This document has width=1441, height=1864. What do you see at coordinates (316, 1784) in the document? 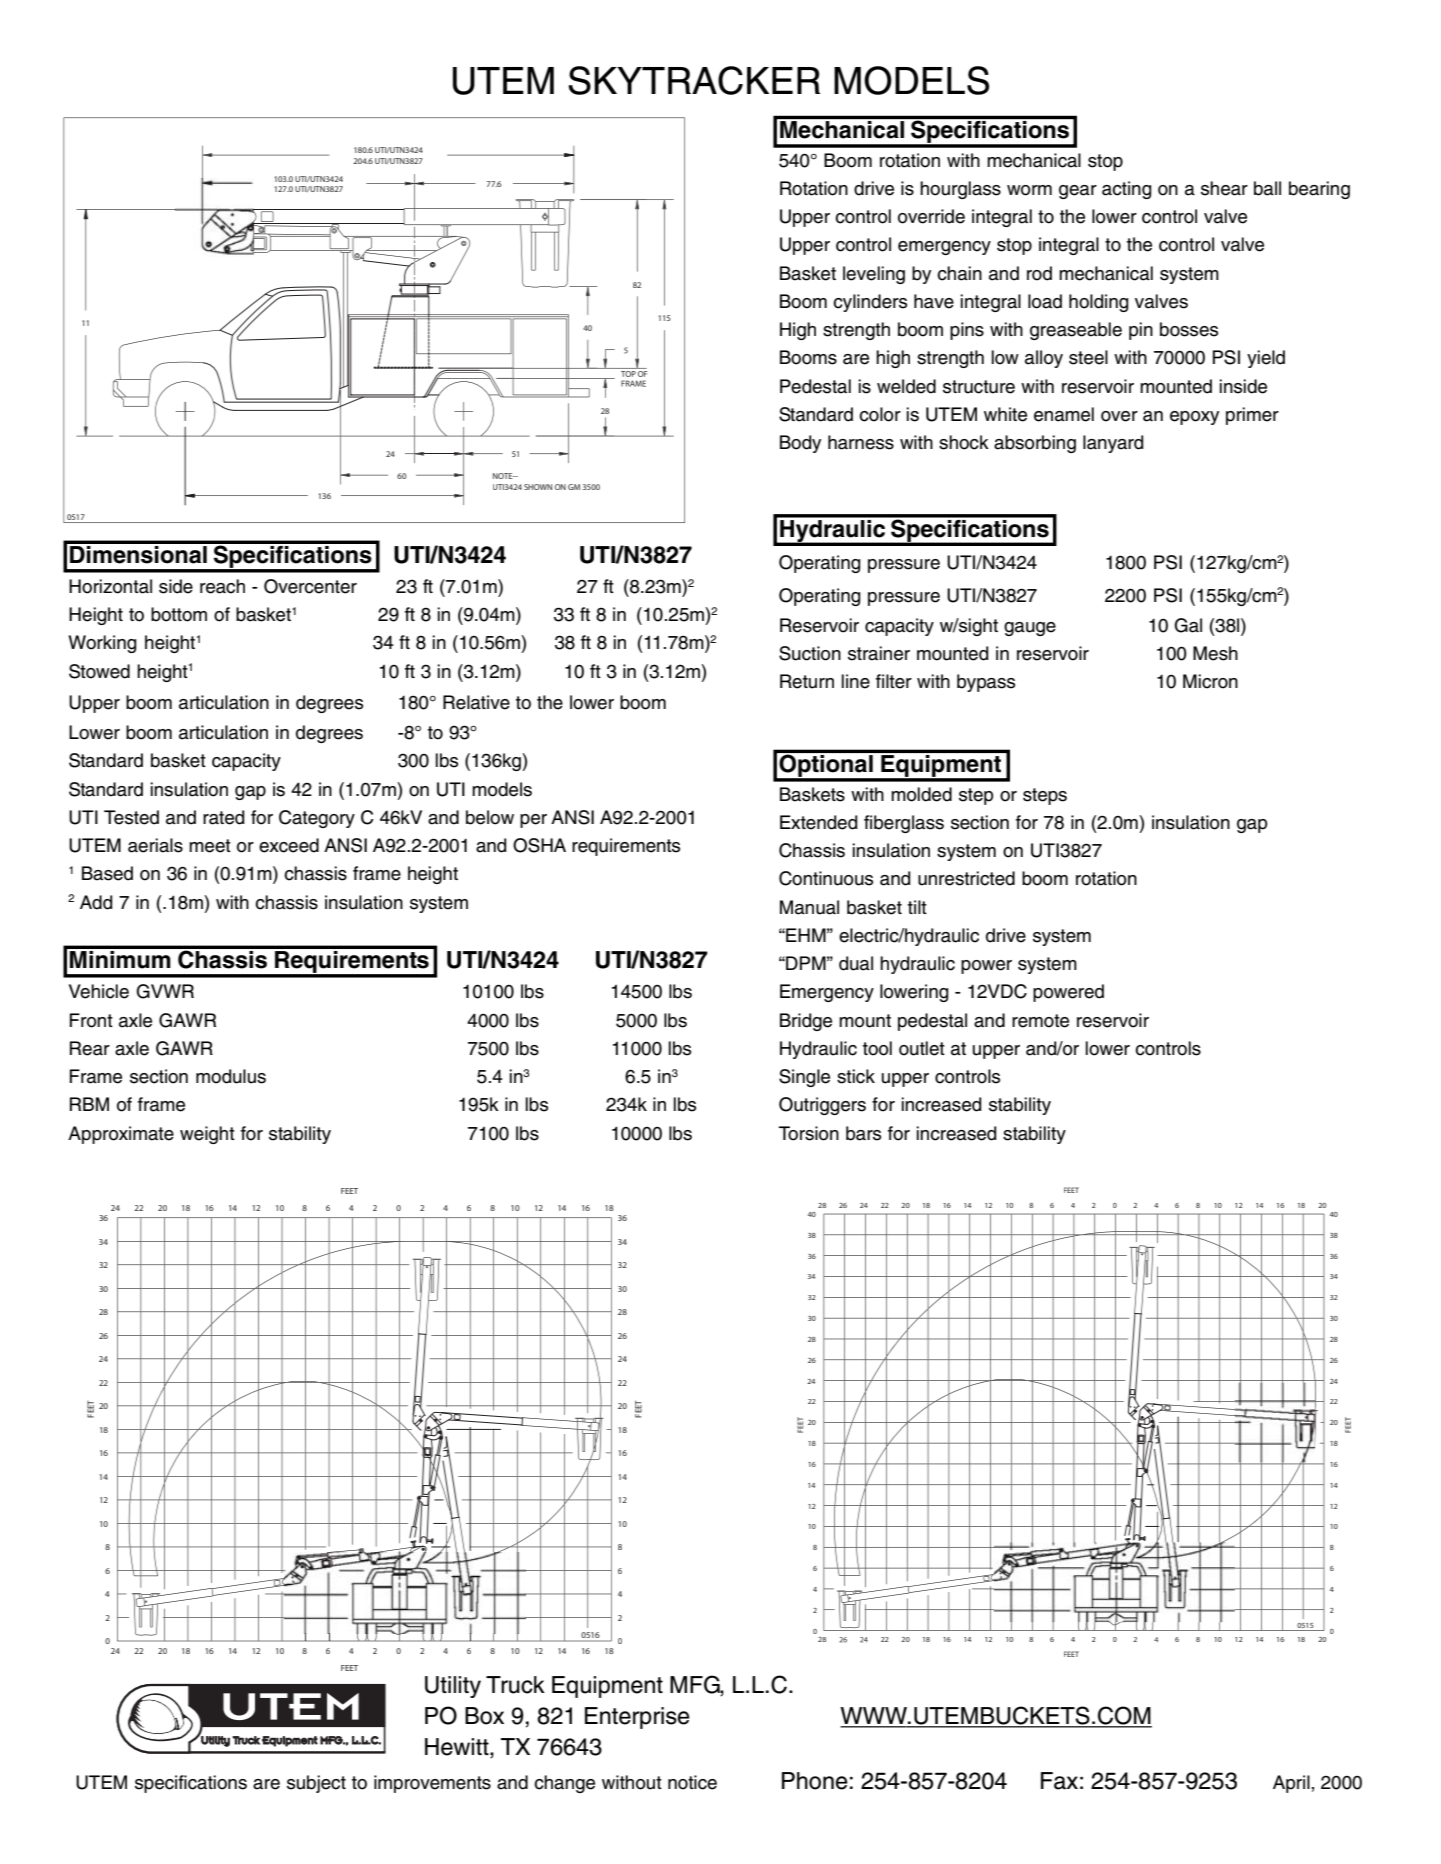
I see `subject` at bounding box center [316, 1784].
